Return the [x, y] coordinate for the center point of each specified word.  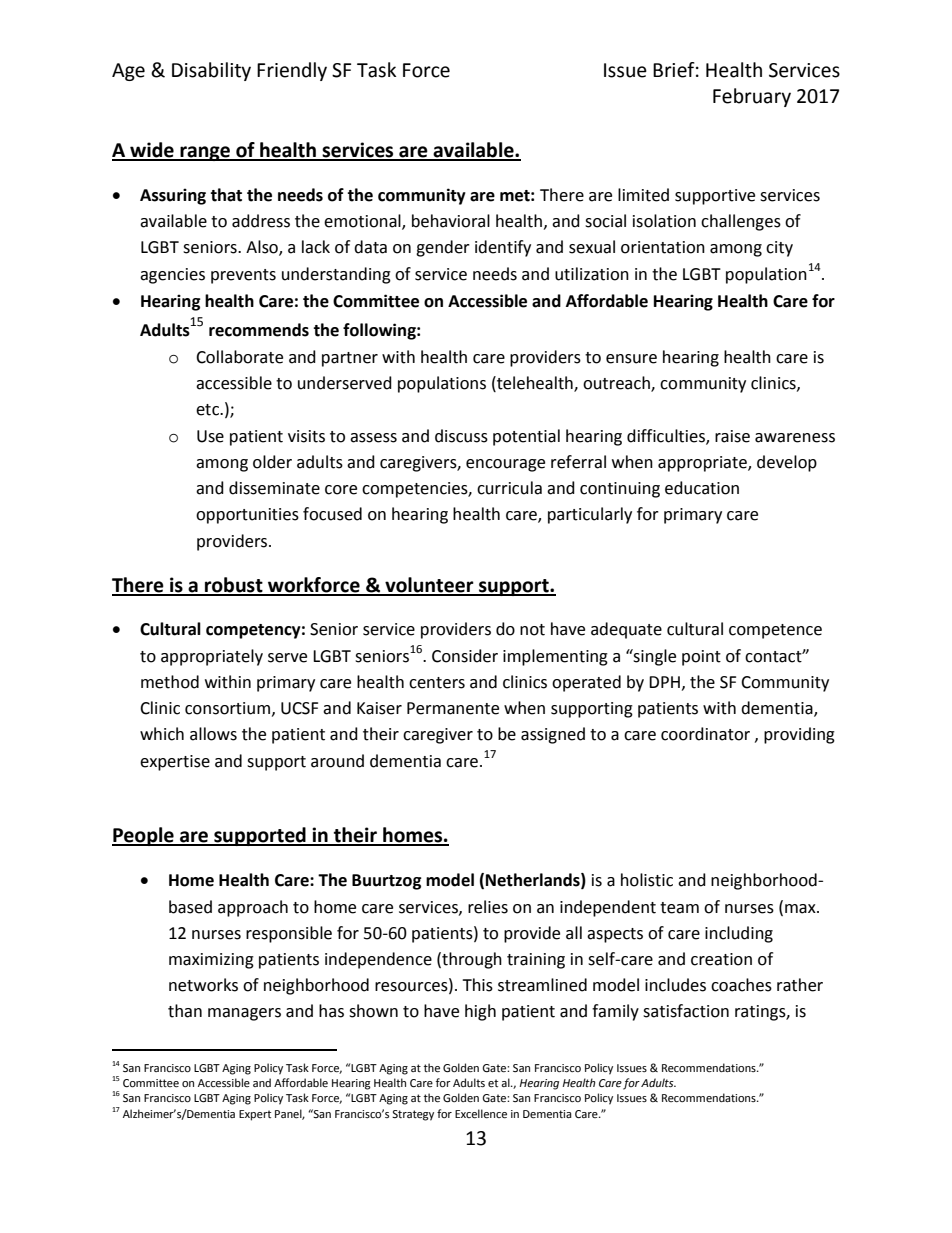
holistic [647, 880]
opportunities [247, 516]
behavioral [451, 221]
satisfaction [686, 1011]
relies [488, 907]
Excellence [481, 1114]
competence [775, 631]
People [144, 836]
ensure [631, 359]
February [752, 97]
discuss [461, 436]
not [532, 630]
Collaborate [239, 357]
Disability [211, 71]
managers [244, 1014]
